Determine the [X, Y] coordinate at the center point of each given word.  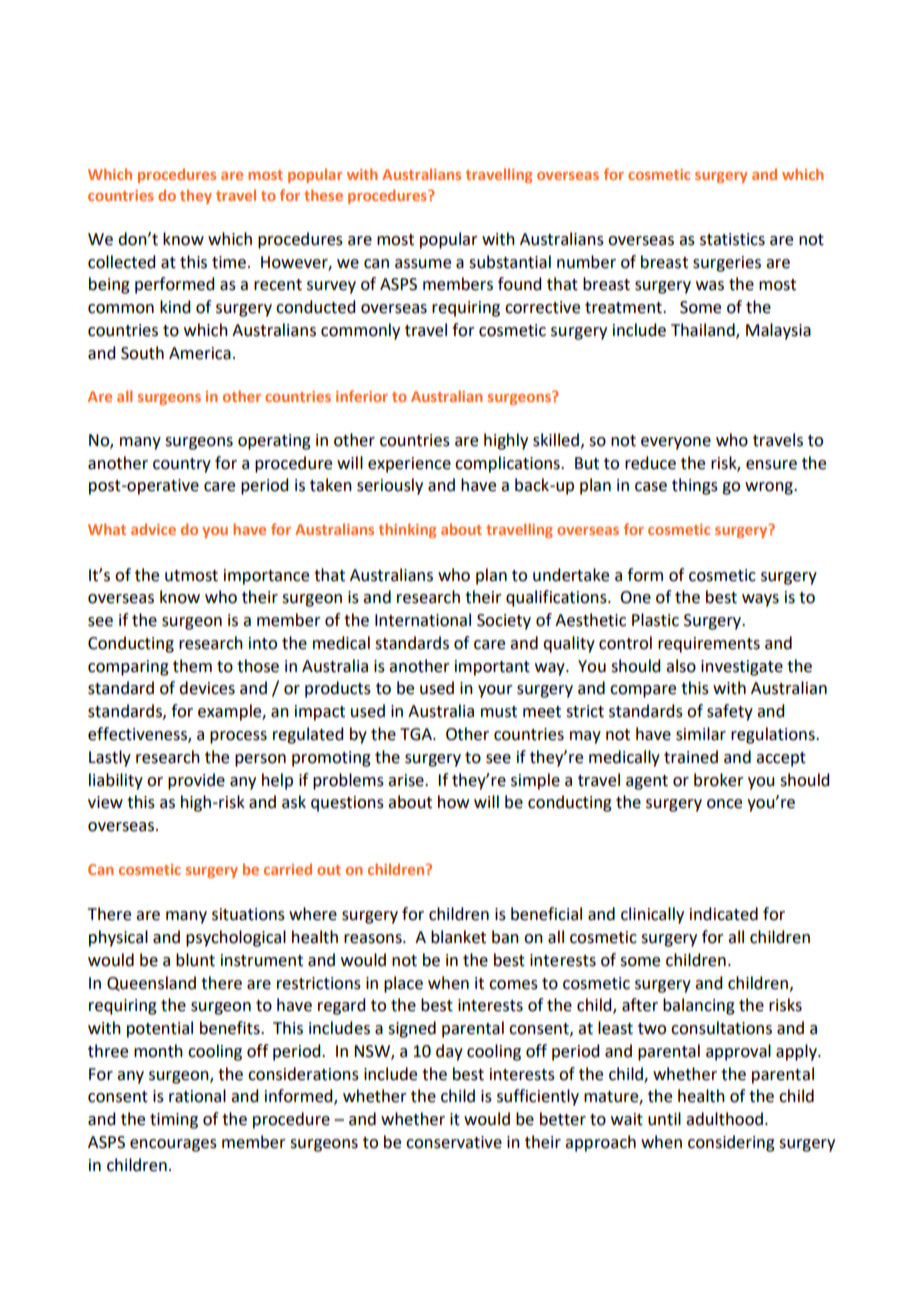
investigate [742, 668]
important [492, 668]
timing [174, 1121]
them [192, 666]
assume [423, 264]
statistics [732, 239]
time [229, 262]
